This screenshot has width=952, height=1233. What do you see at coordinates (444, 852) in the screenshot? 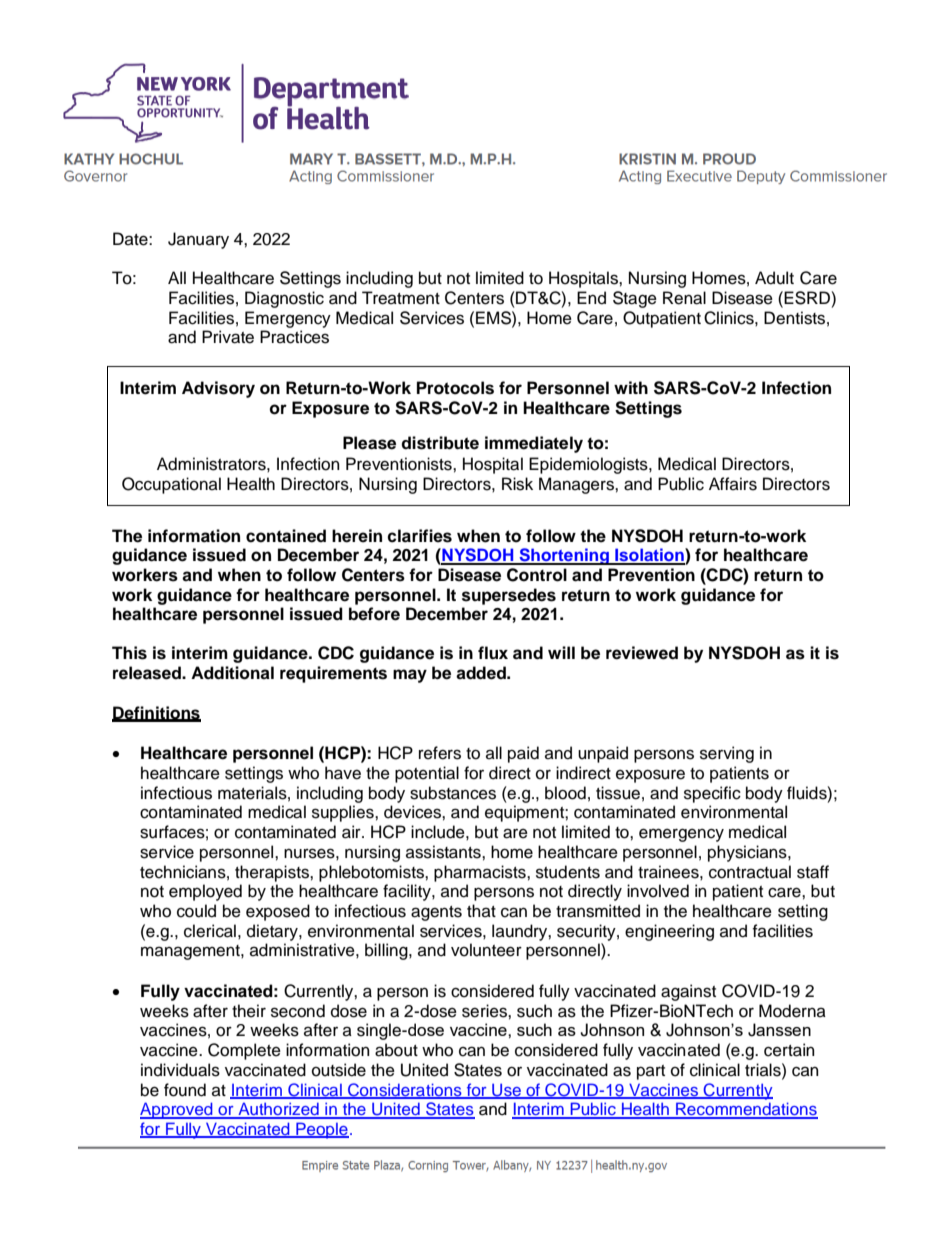
I see `assistants` at bounding box center [444, 852].
